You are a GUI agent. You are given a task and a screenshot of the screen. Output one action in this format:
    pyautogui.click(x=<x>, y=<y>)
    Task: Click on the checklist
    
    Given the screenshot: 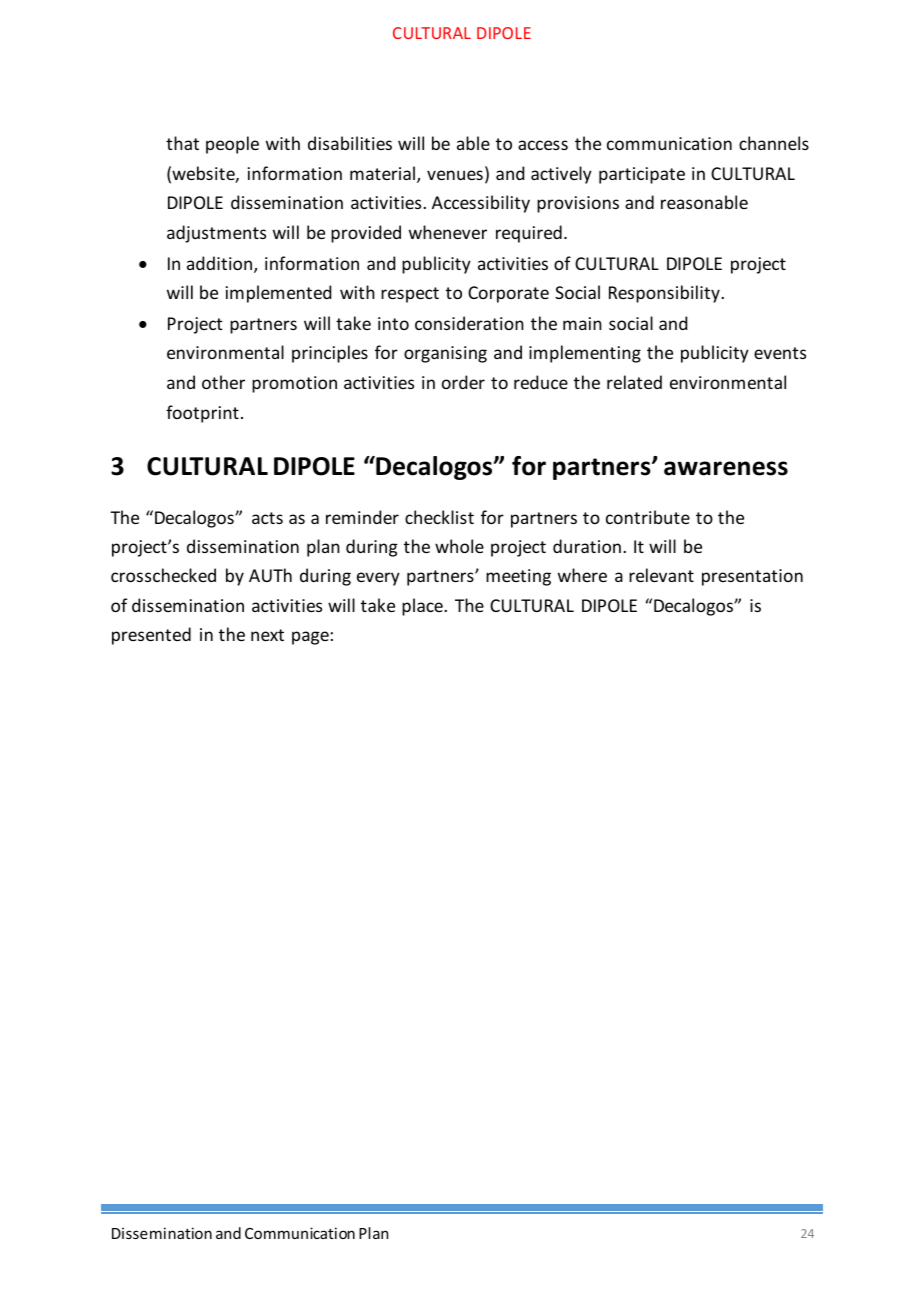 What is the action you would take?
    pyautogui.click(x=439, y=517)
